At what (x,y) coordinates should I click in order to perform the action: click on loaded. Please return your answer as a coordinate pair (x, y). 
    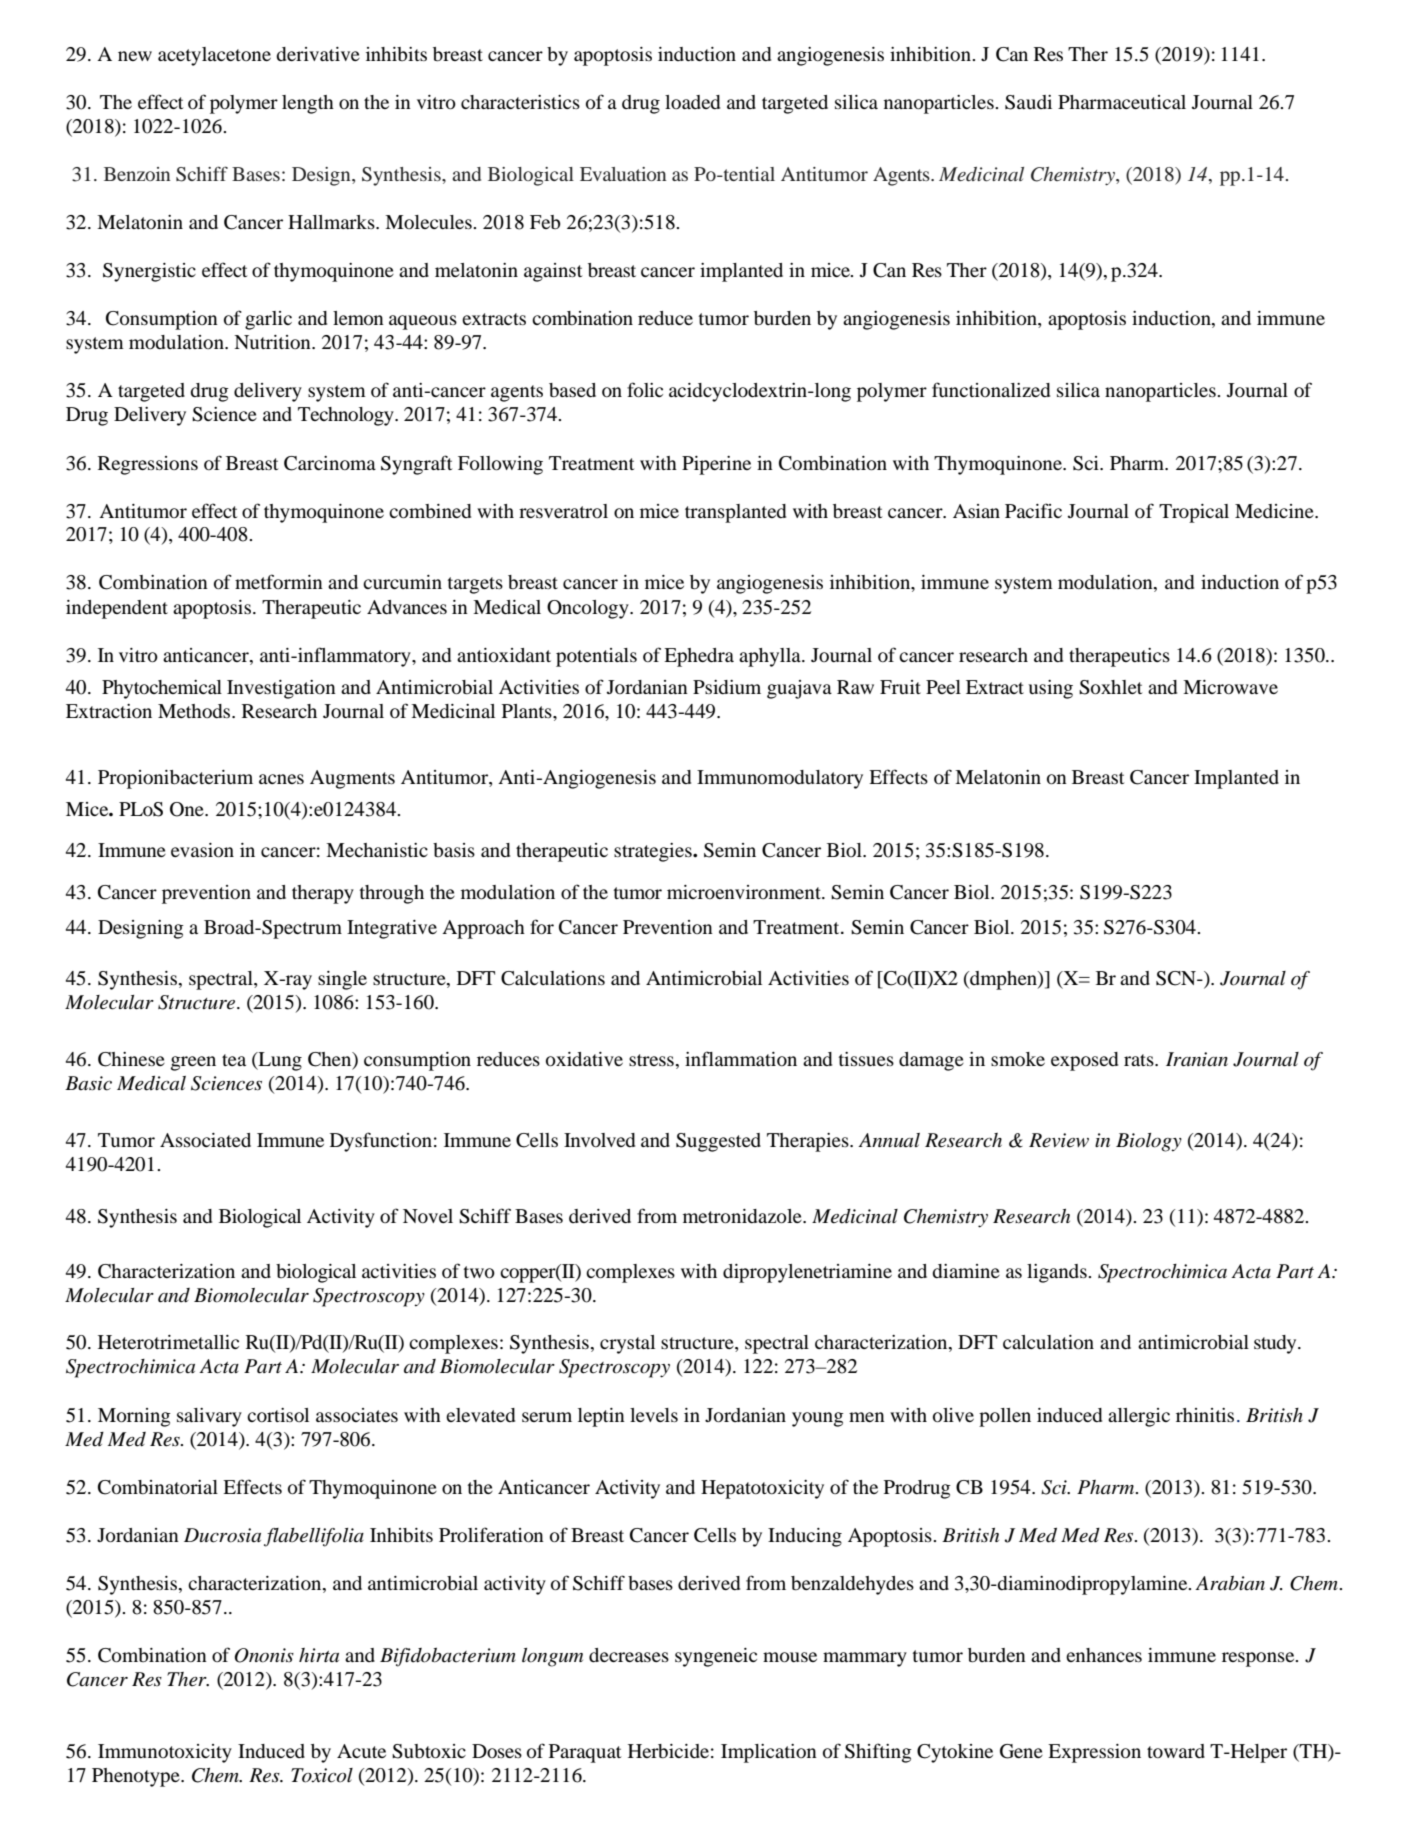
    Looking at the image, I should click on (692, 102).
